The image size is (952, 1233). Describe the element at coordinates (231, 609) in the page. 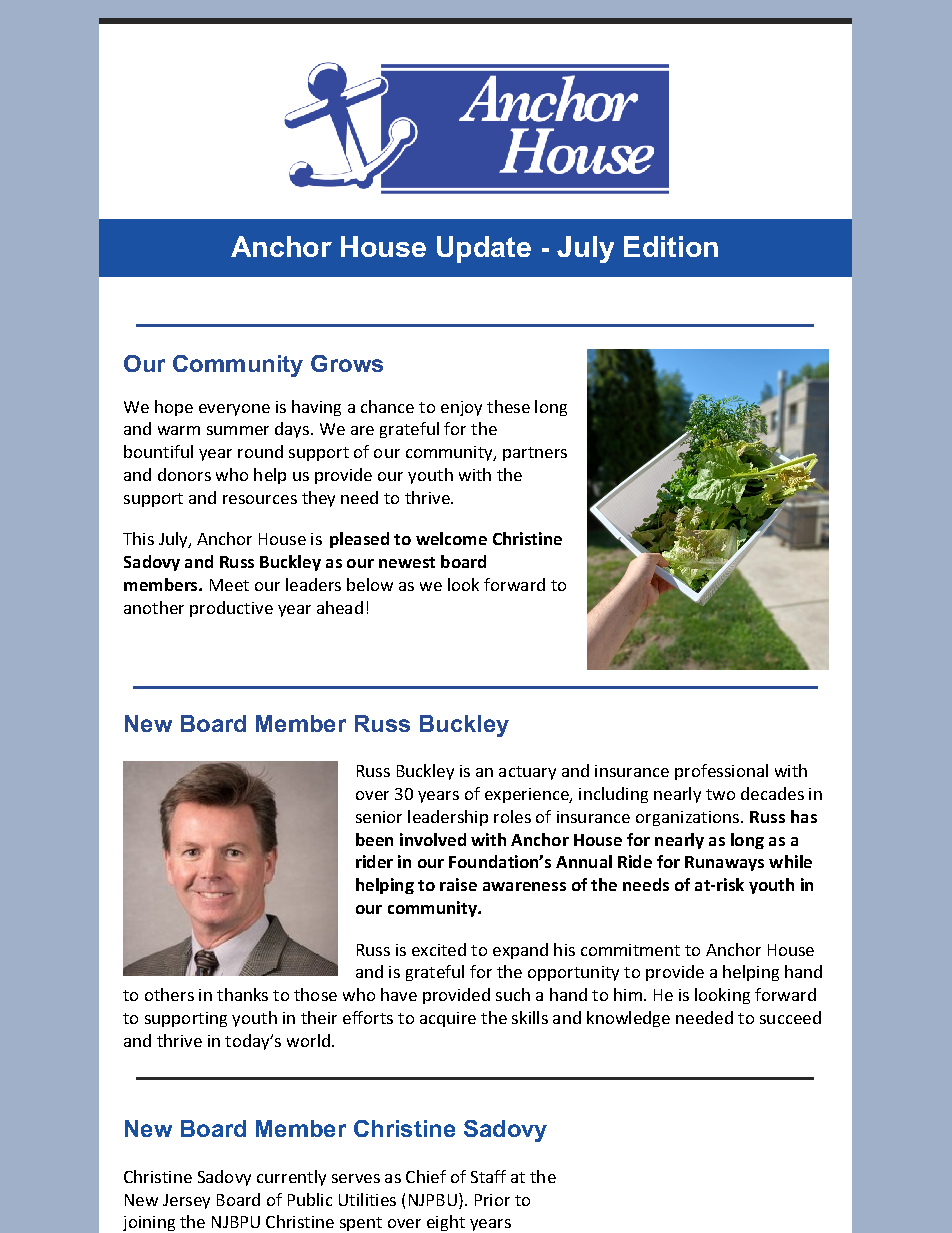

I see `productive` at that location.
